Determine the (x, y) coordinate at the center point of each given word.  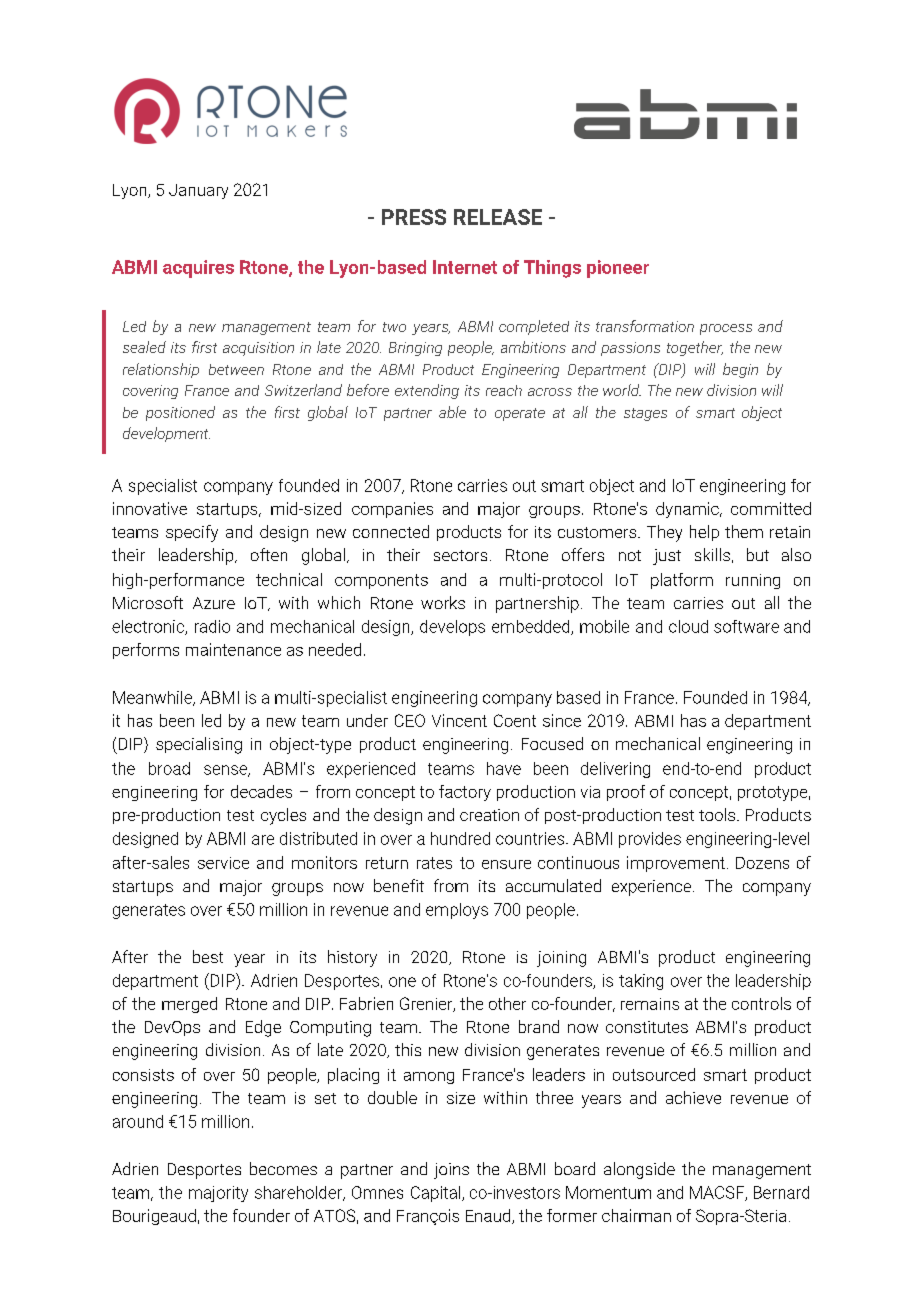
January (198, 191)
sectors (460, 555)
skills (712, 554)
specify (192, 533)
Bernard (781, 1192)
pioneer (618, 269)
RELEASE (498, 217)
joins (451, 1171)
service (223, 863)
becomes (283, 1168)
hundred (460, 838)
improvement (676, 864)
